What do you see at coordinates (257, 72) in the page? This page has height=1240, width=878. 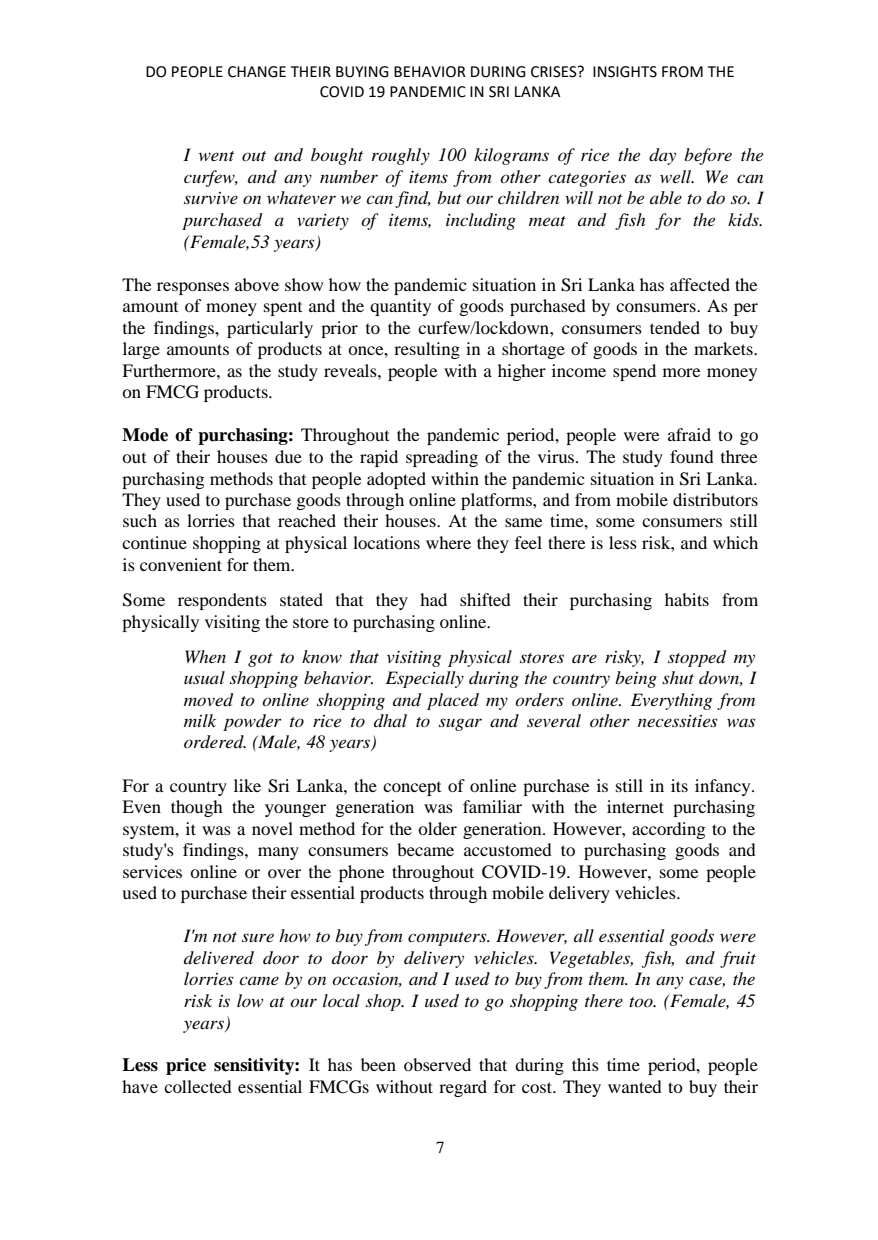 I see `CHANGE` at bounding box center [257, 72].
